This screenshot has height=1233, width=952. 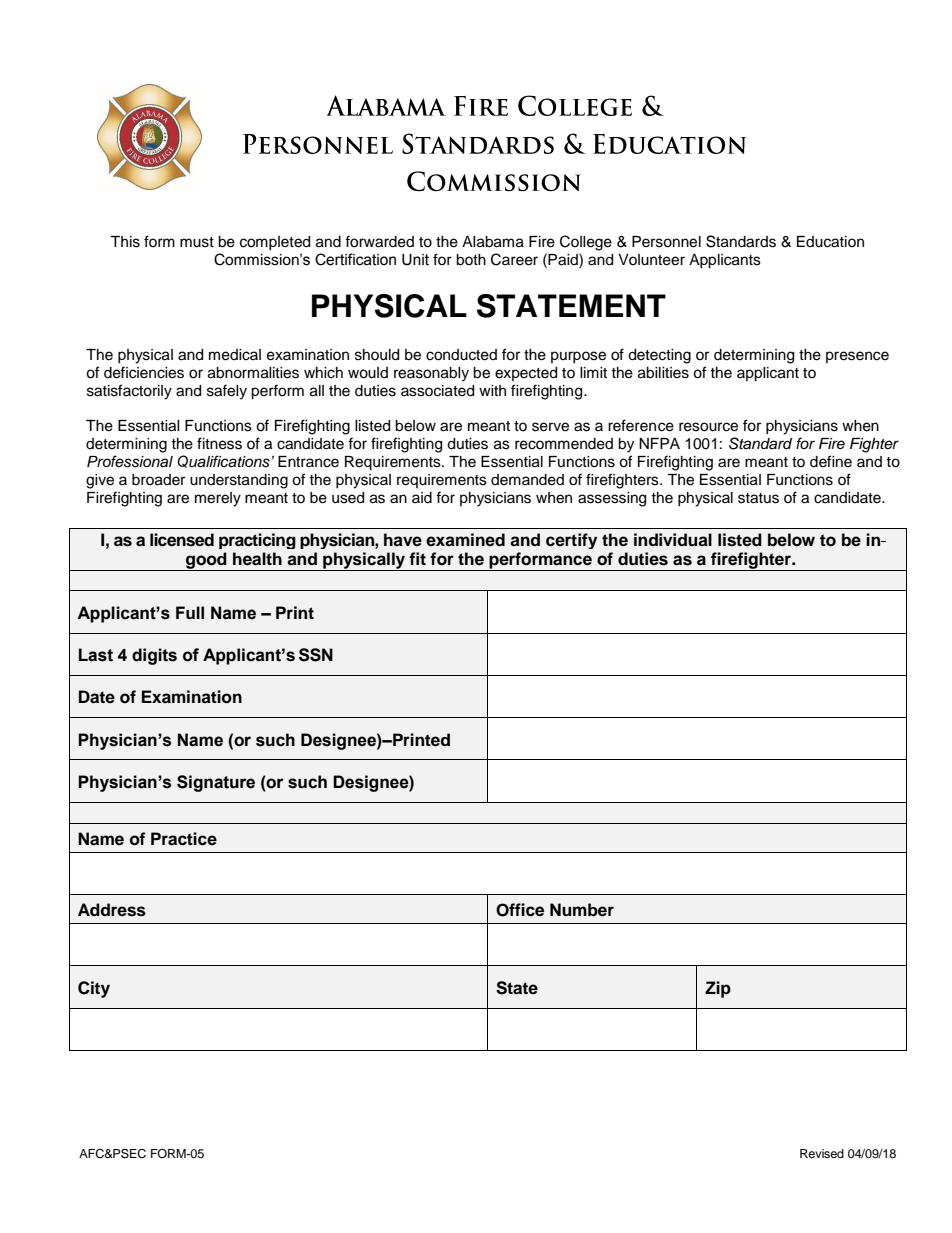 I want to click on Zip, so click(x=718, y=989).
